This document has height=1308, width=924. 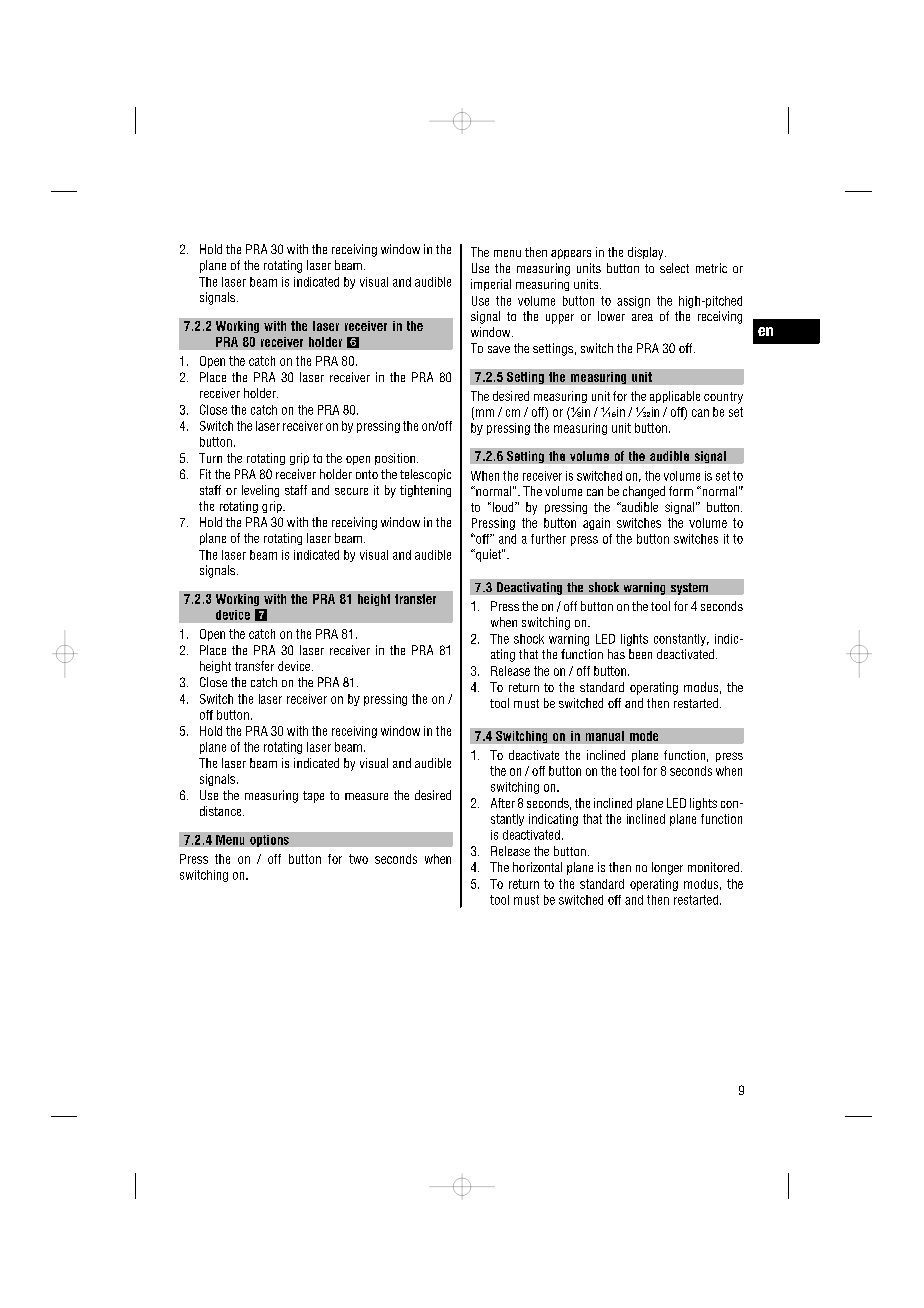 I want to click on appears, so click(x=571, y=254).
